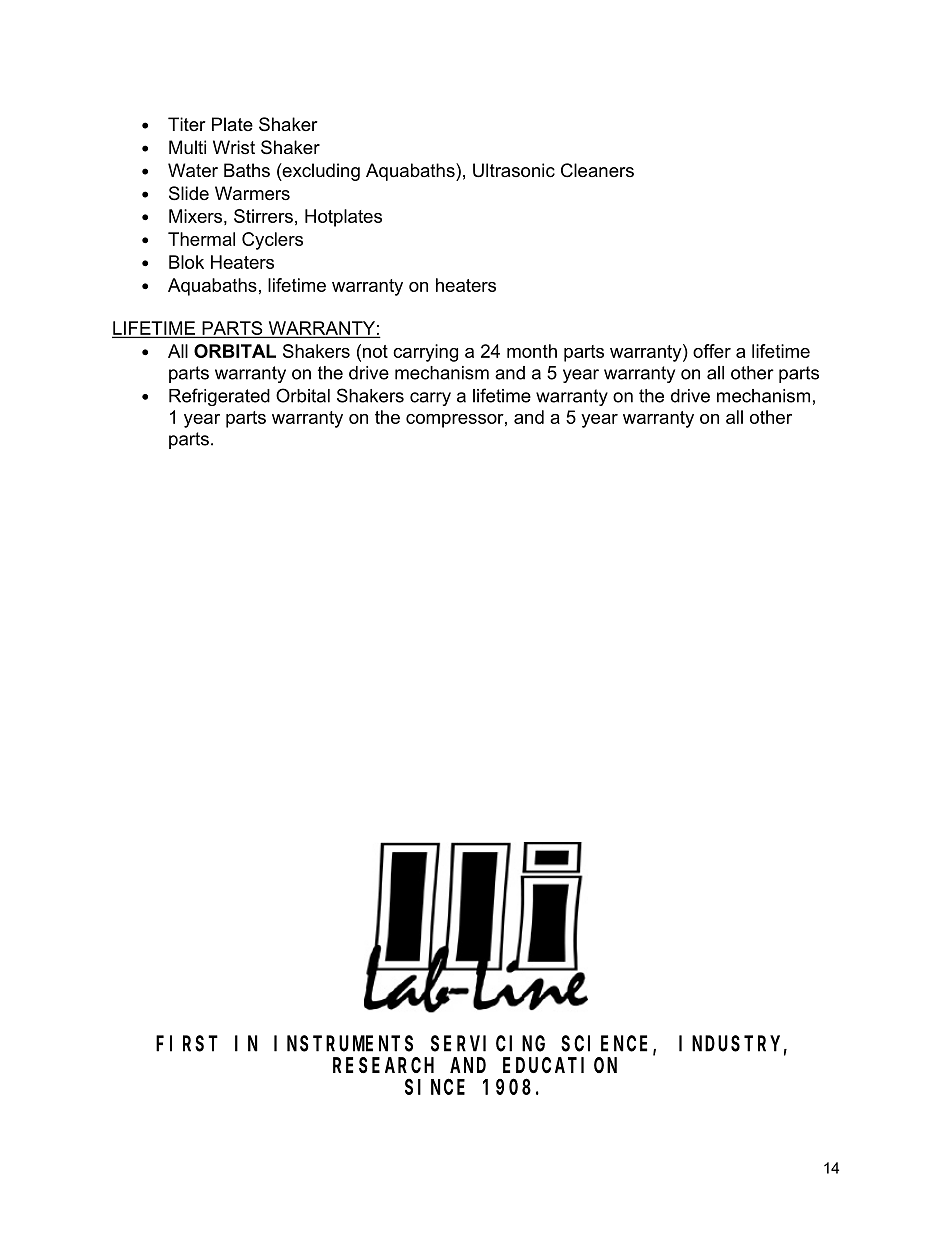 The width and height of the document is (952, 1233). What do you see at coordinates (219, 397) in the document?
I see `Refrigerated` at bounding box center [219, 397].
